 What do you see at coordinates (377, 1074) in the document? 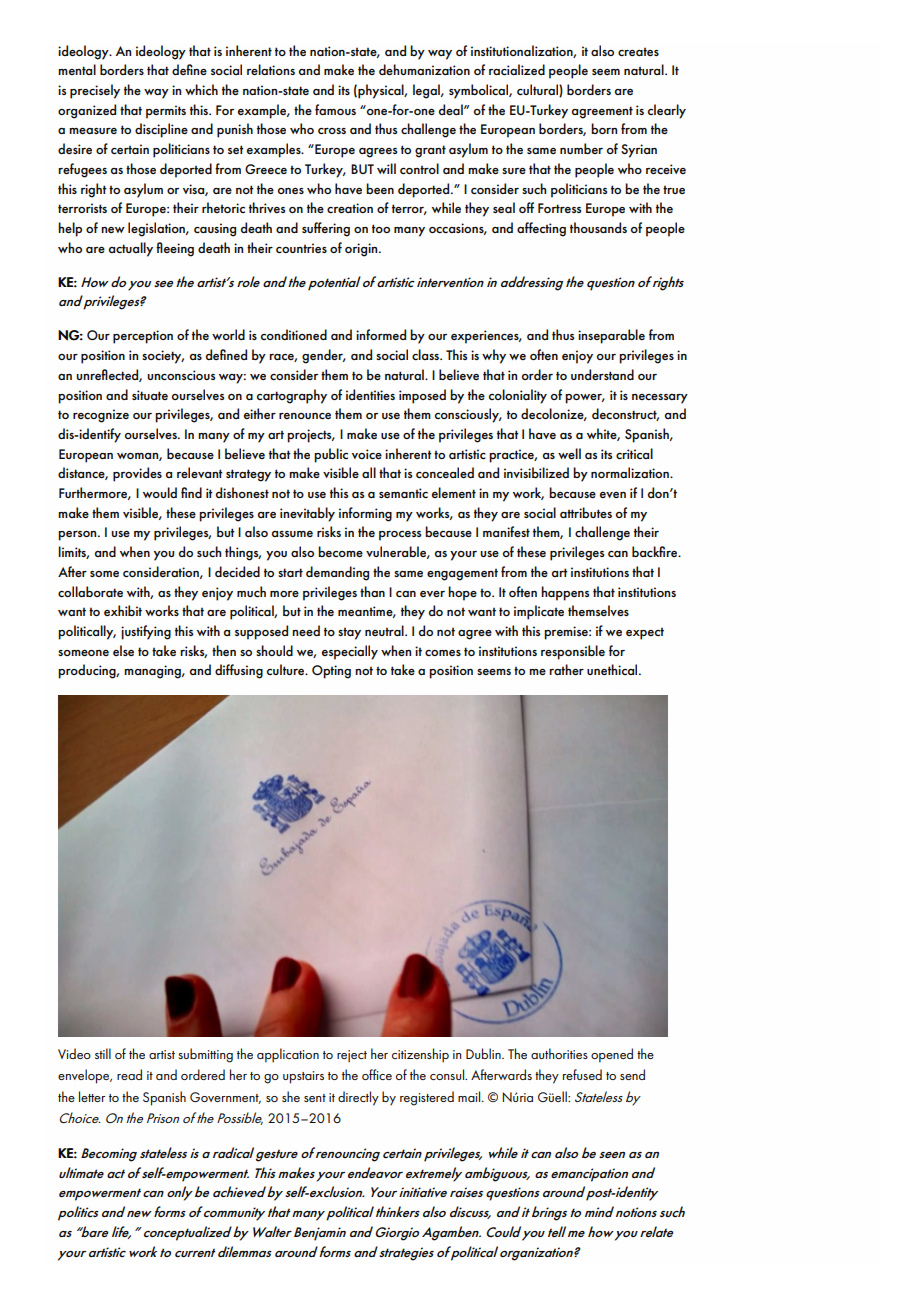
I see `office` at bounding box center [377, 1074].
